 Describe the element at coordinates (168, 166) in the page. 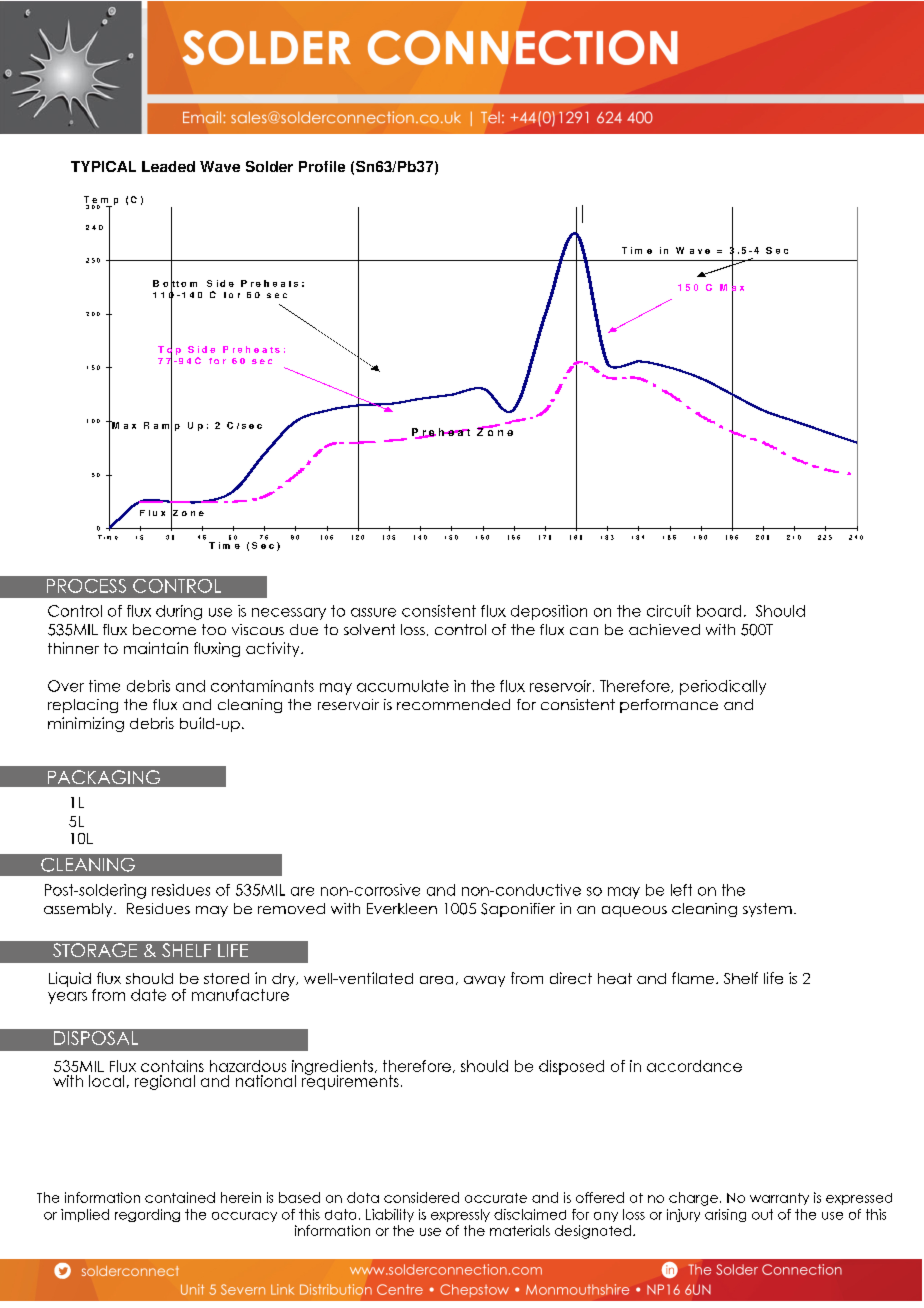

I see `Leaded` at that location.
